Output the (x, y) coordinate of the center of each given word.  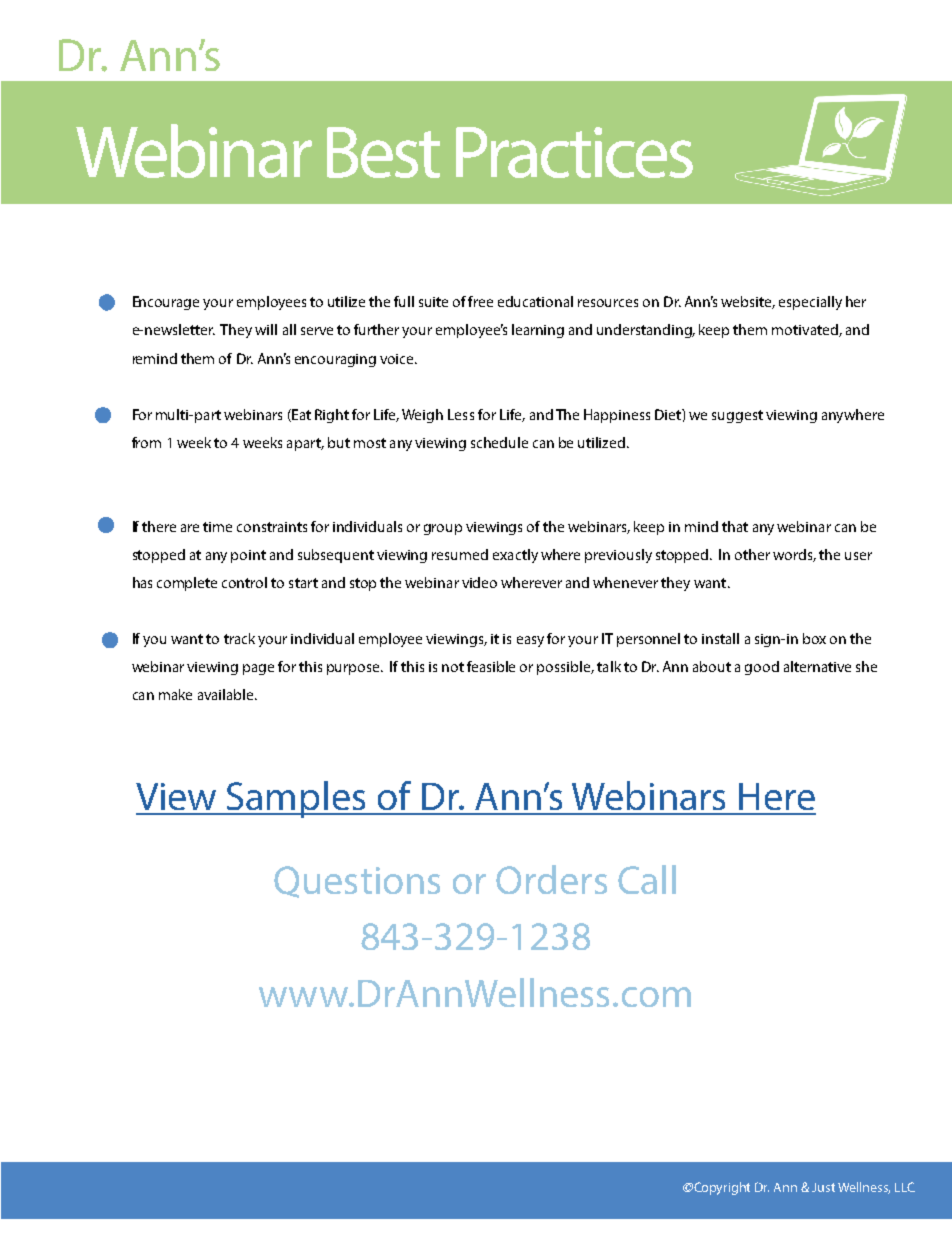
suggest (737, 416)
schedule (499, 442)
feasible (491, 666)
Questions (357, 882)
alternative (817, 666)
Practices (574, 152)
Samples (297, 799)
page (258, 669)
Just (823, 1187)
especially (810, 303)
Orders (551, 879)
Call (647, 879)
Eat (300, 415)
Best (383, 152)
